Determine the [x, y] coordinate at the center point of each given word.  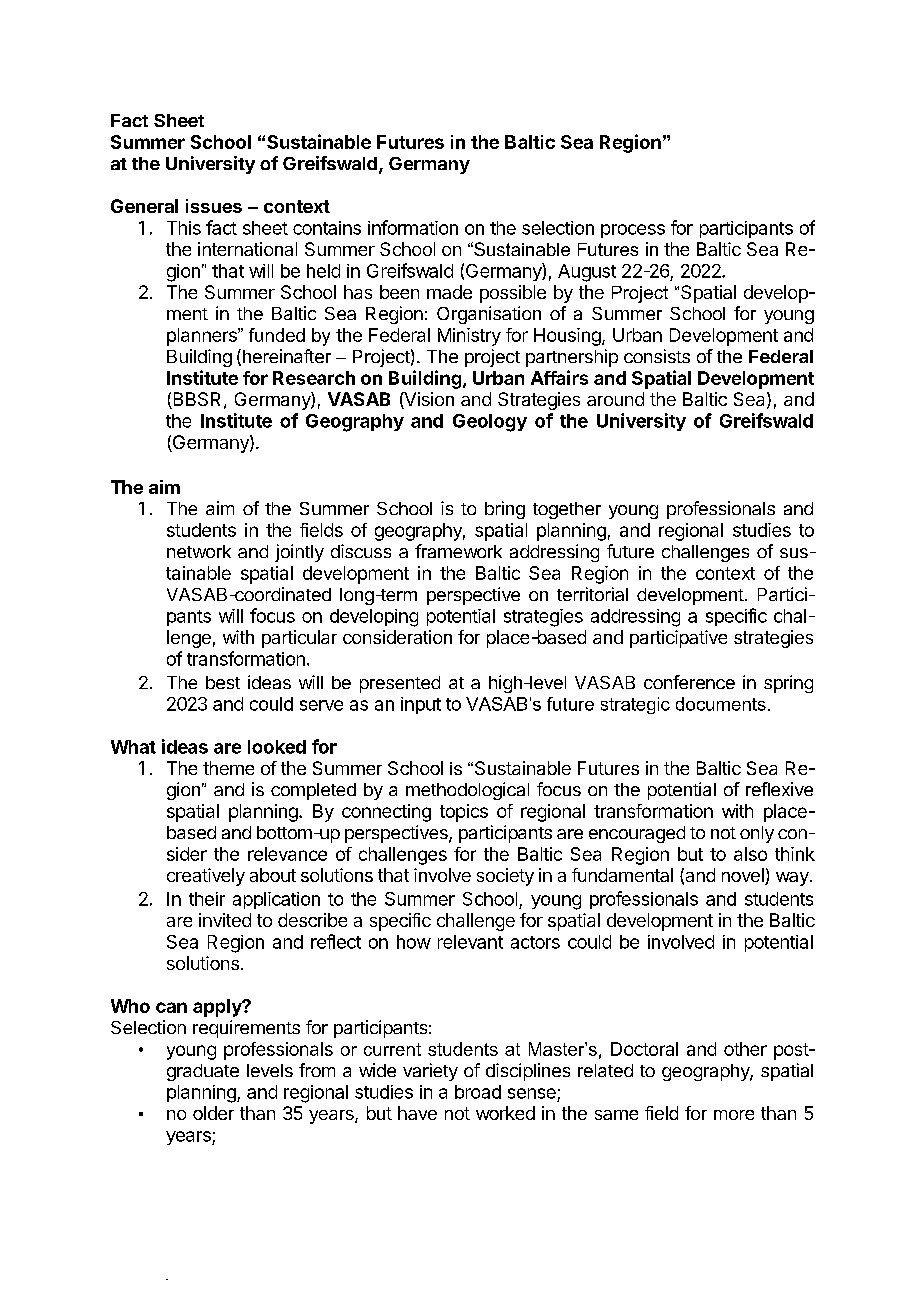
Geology [490, 423]
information [413, 227]
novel [744, 876]
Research [314, 378]
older [213, 1113]
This [184, 228]
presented [400, 684]
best [223, 682]
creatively [206, 877]
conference [689, 682]
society [505, 877]
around [615, 399]
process [633, 231]
